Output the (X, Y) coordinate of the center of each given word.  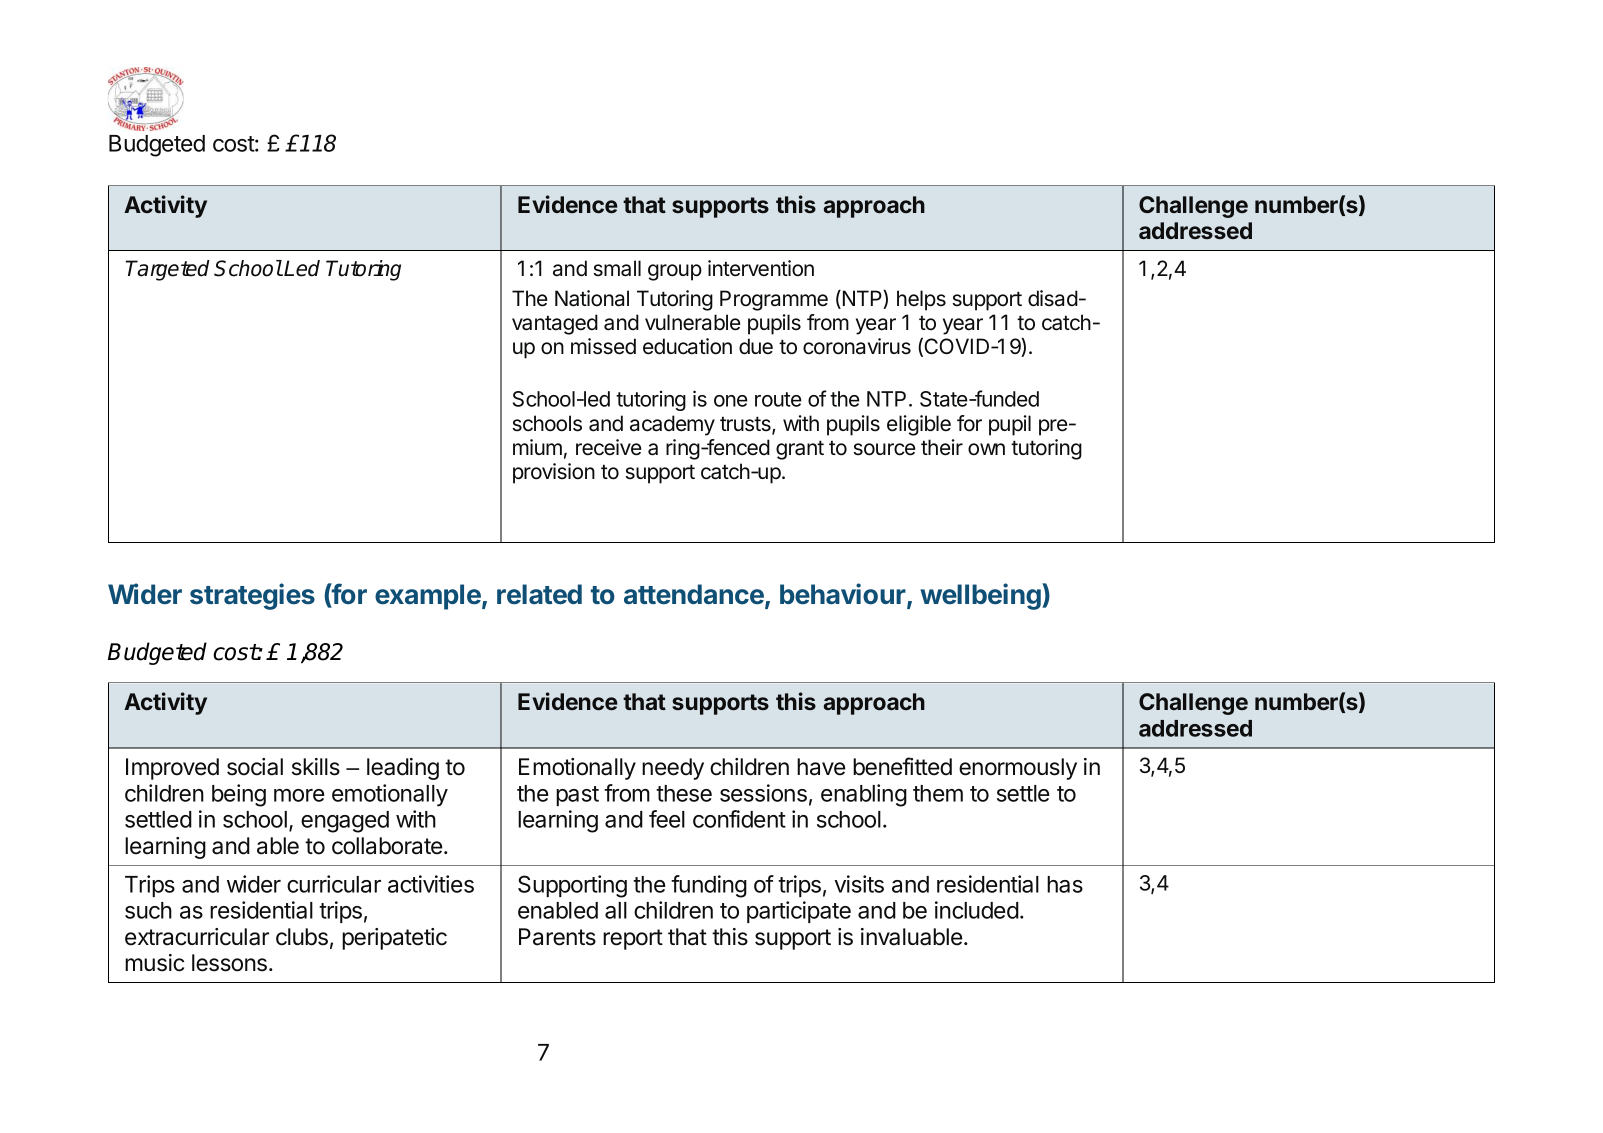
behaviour (844, 595)
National (592, 298)
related (539, 594)
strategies (252, 596)
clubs (302, 937)
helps (921, 300)
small (617, 268)
